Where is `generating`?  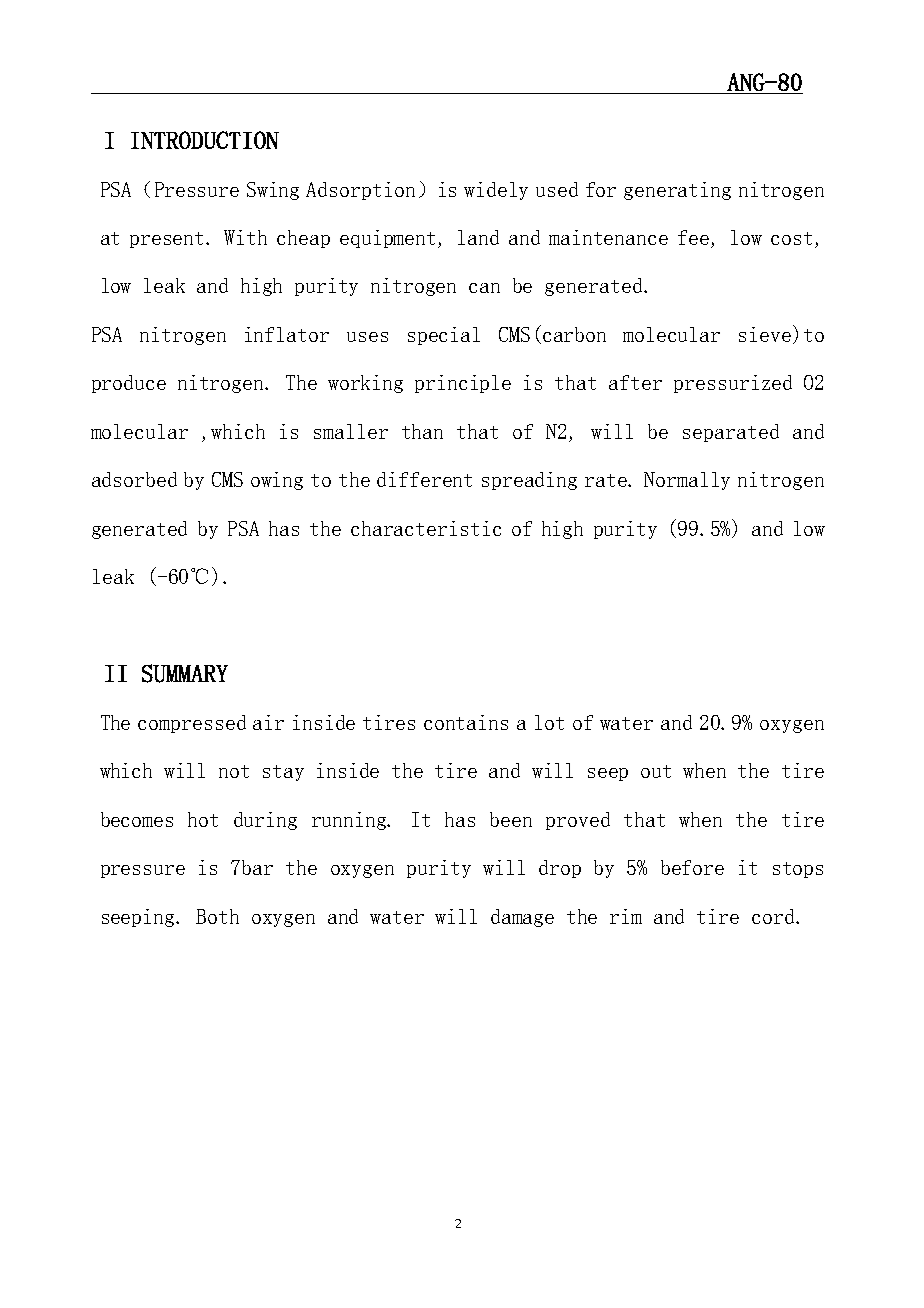 generating is located at coordinates (677, 191).
